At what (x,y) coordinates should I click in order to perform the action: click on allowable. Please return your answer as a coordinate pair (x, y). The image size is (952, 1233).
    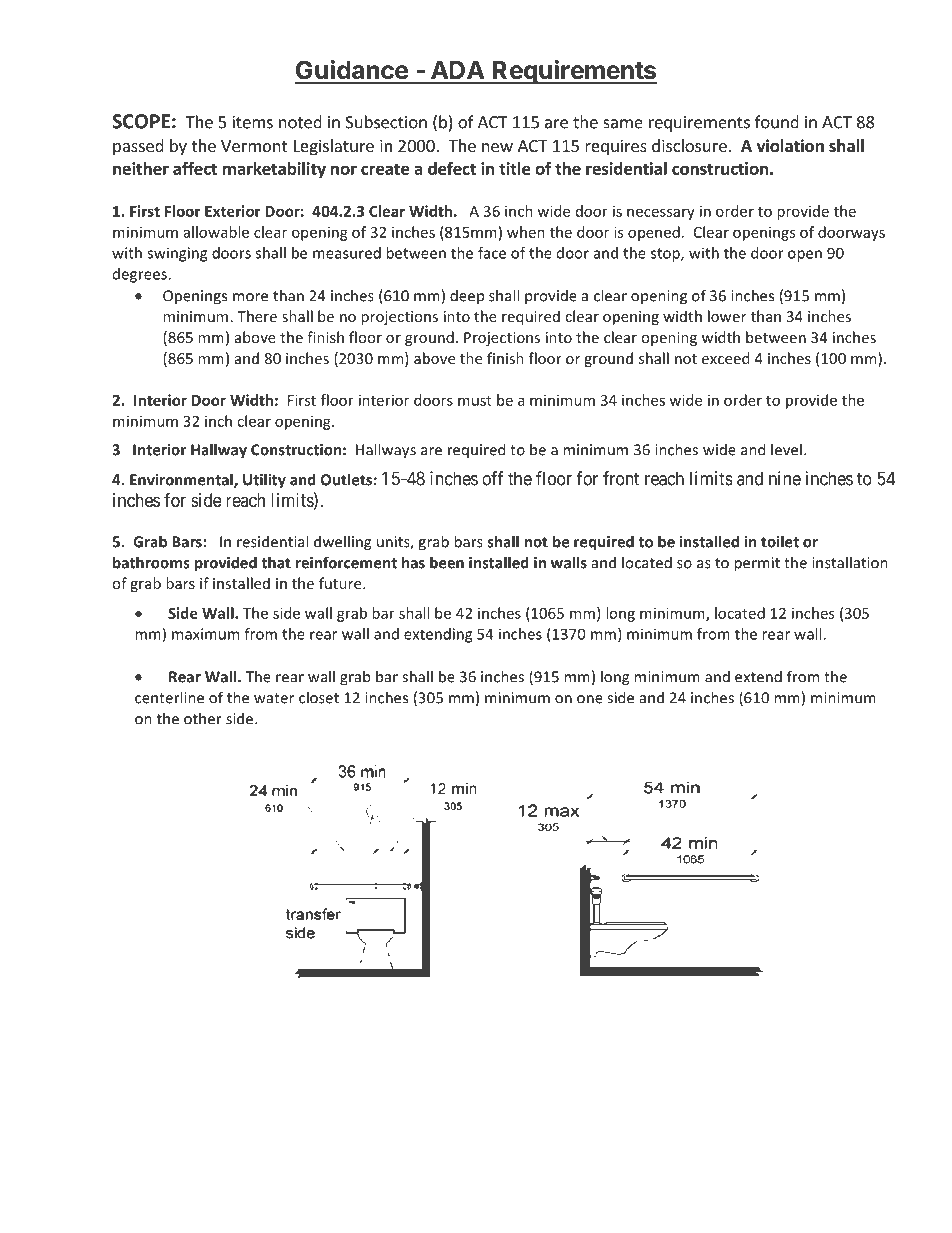
    Looking at the image, I should click on (216, 232).
